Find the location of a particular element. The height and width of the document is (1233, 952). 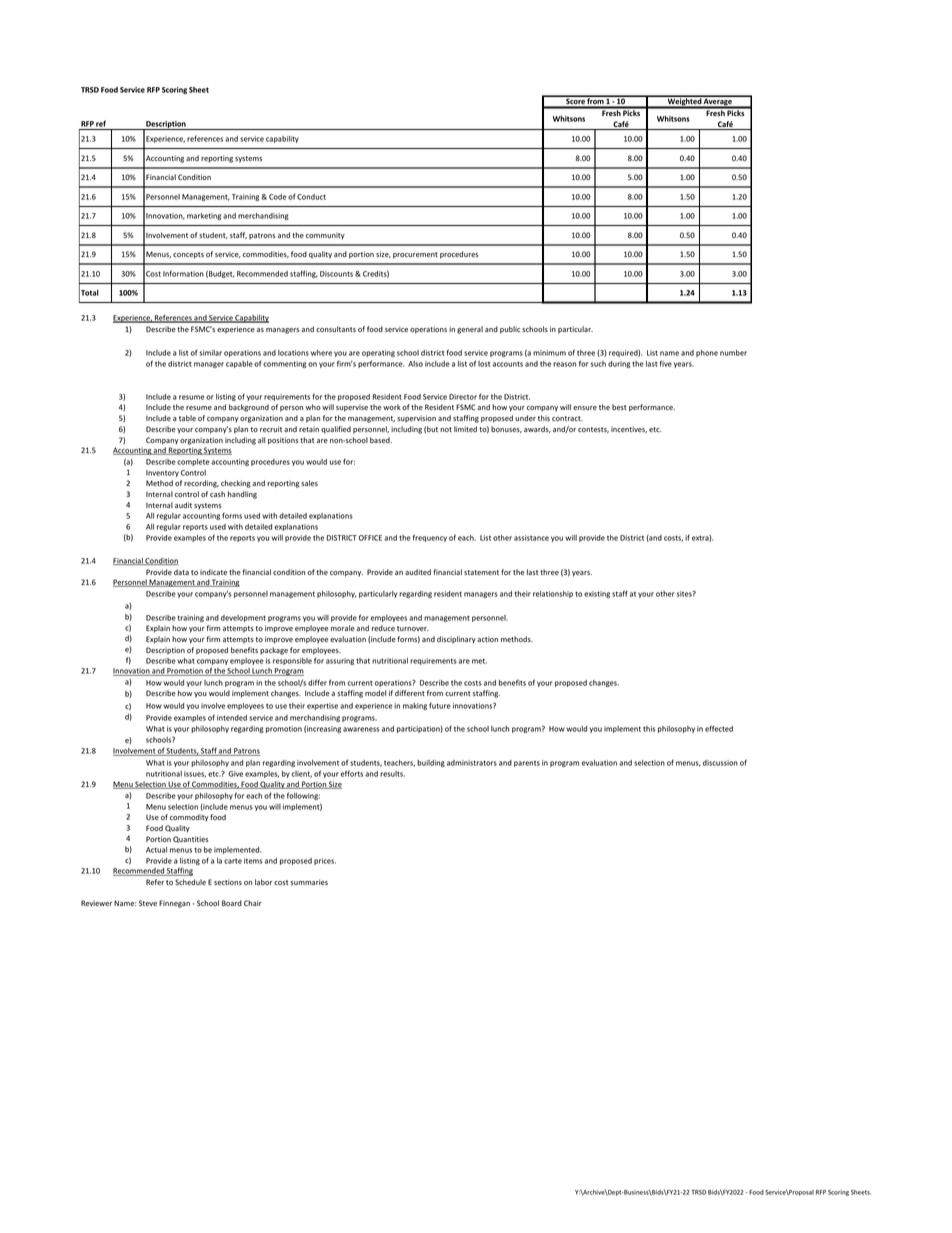

making is located at coordinates (415, 706).
